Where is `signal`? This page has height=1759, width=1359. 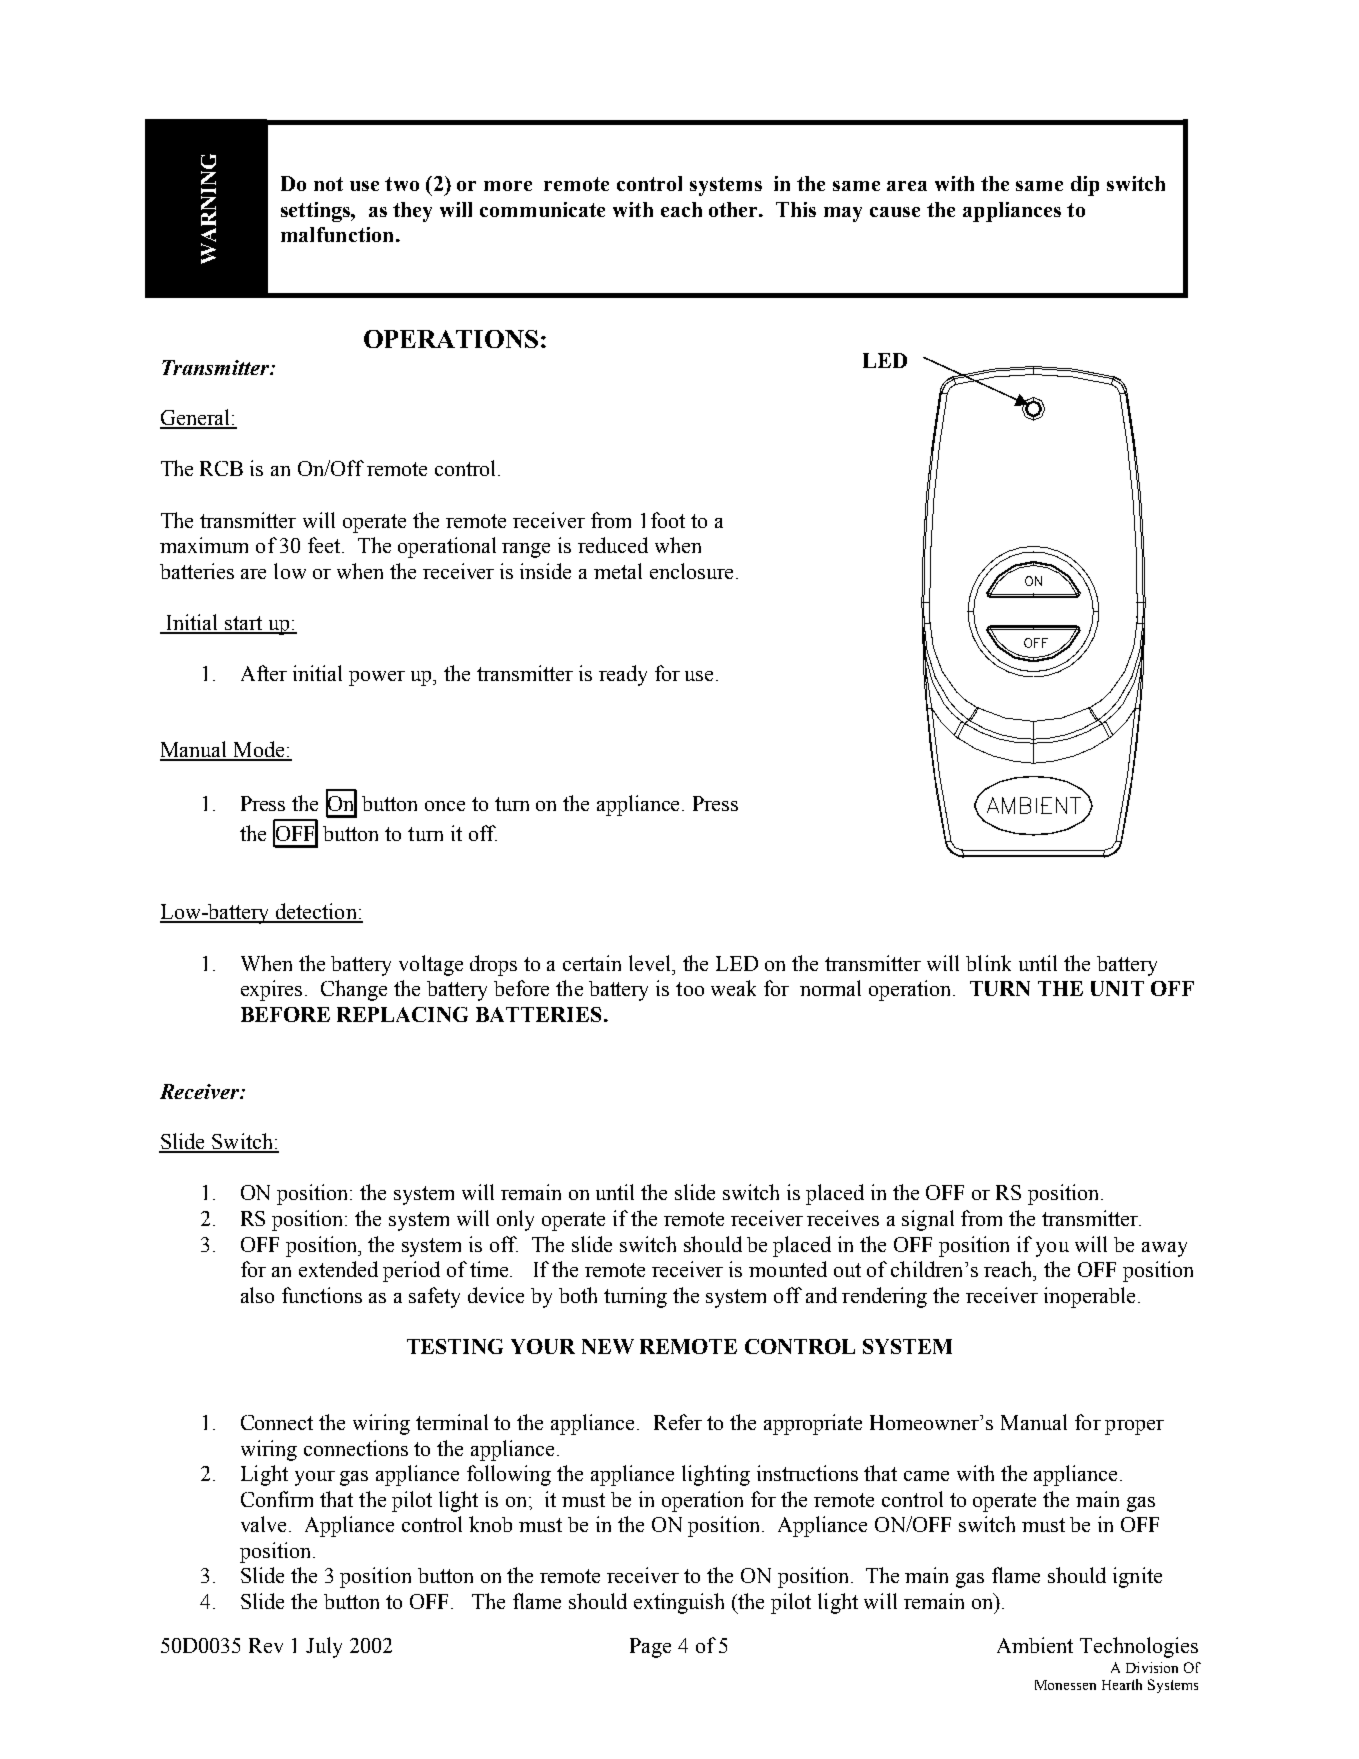
signal is located at coordinates (928, 1220).
